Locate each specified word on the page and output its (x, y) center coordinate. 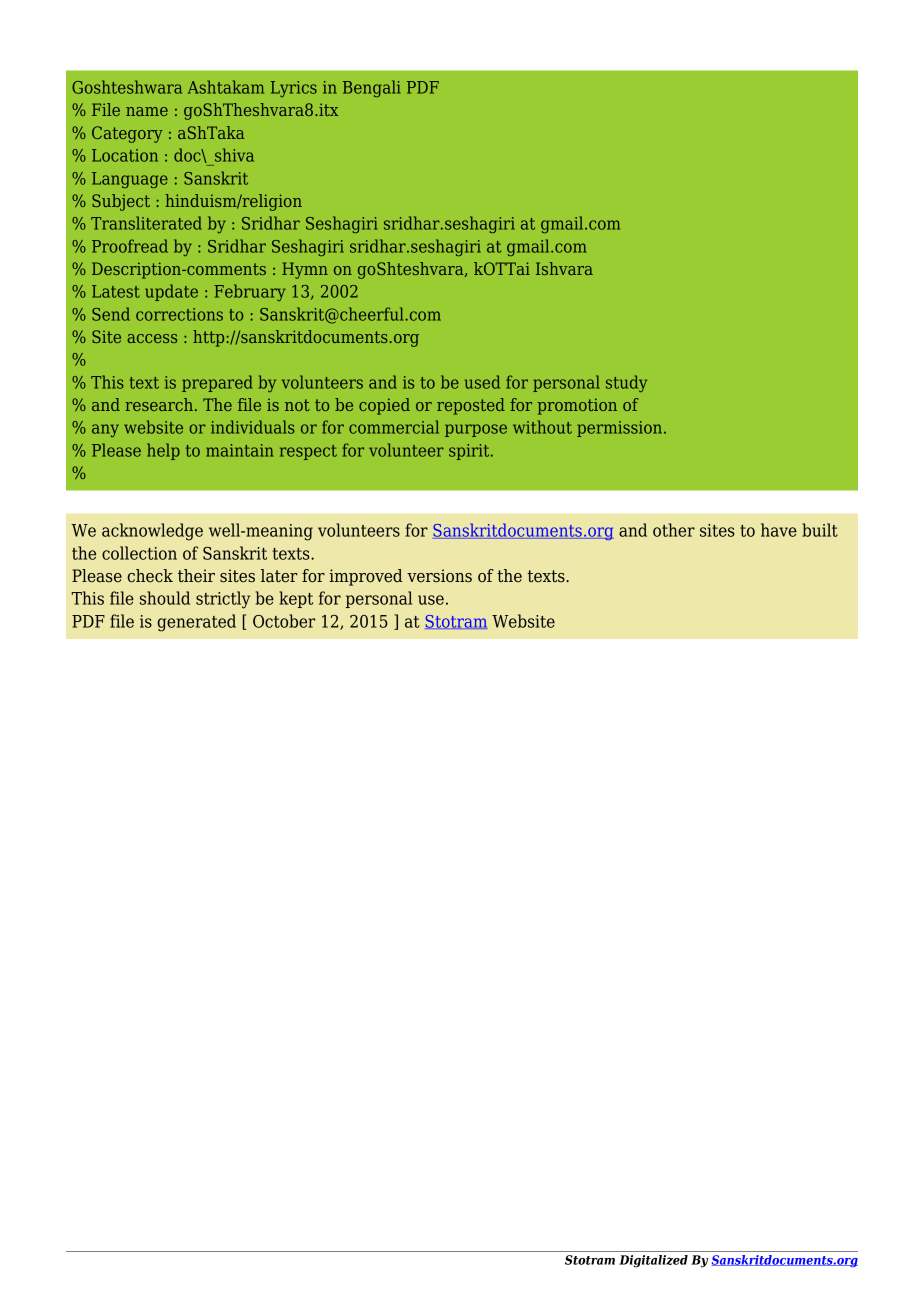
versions (439, 576)
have (779, 530)
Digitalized (653, 1261)
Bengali (372, 88)
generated (196, 623)
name (147, 111)
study (626, 383)
